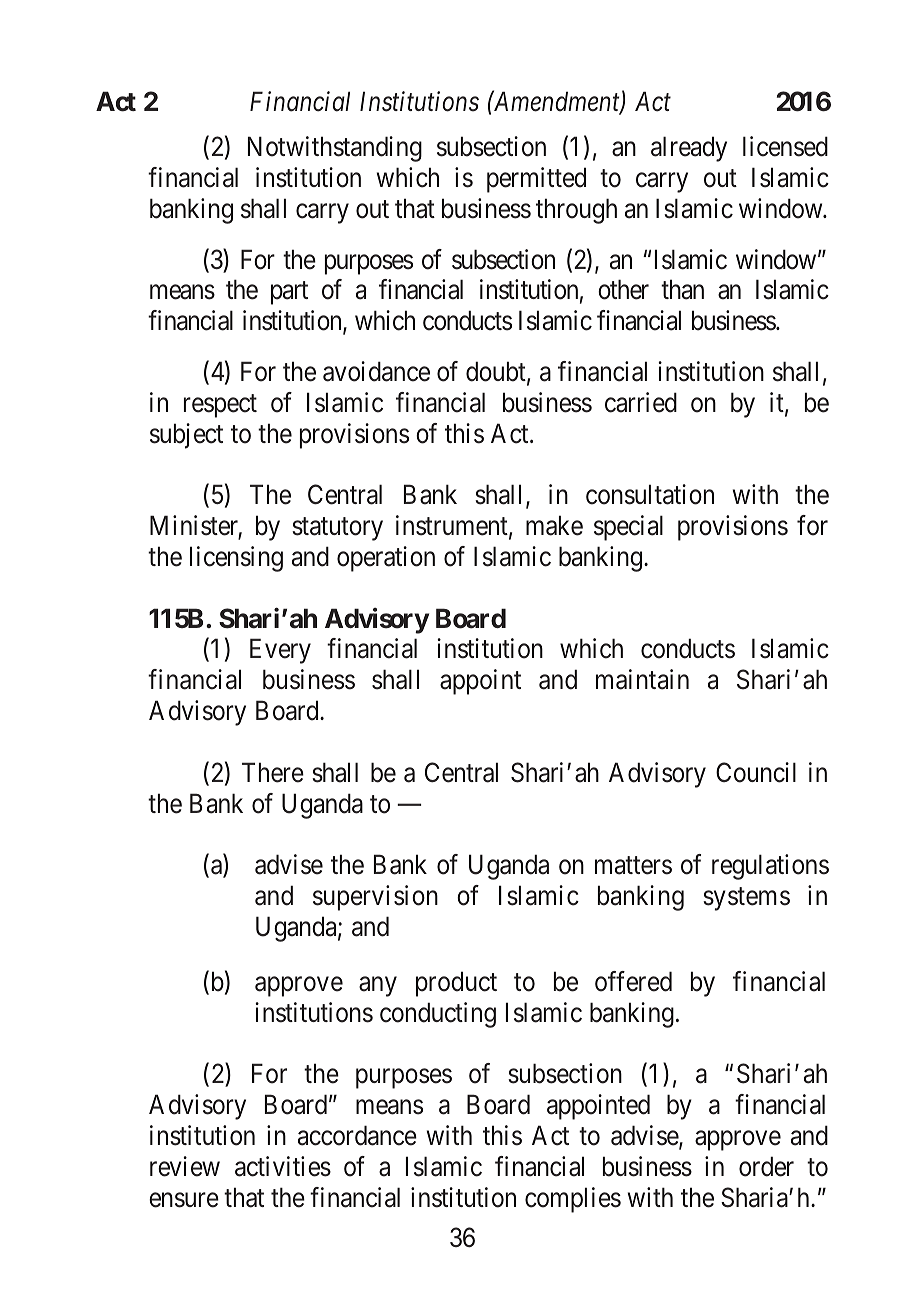  I want to click on order, so click(766, 1166).
